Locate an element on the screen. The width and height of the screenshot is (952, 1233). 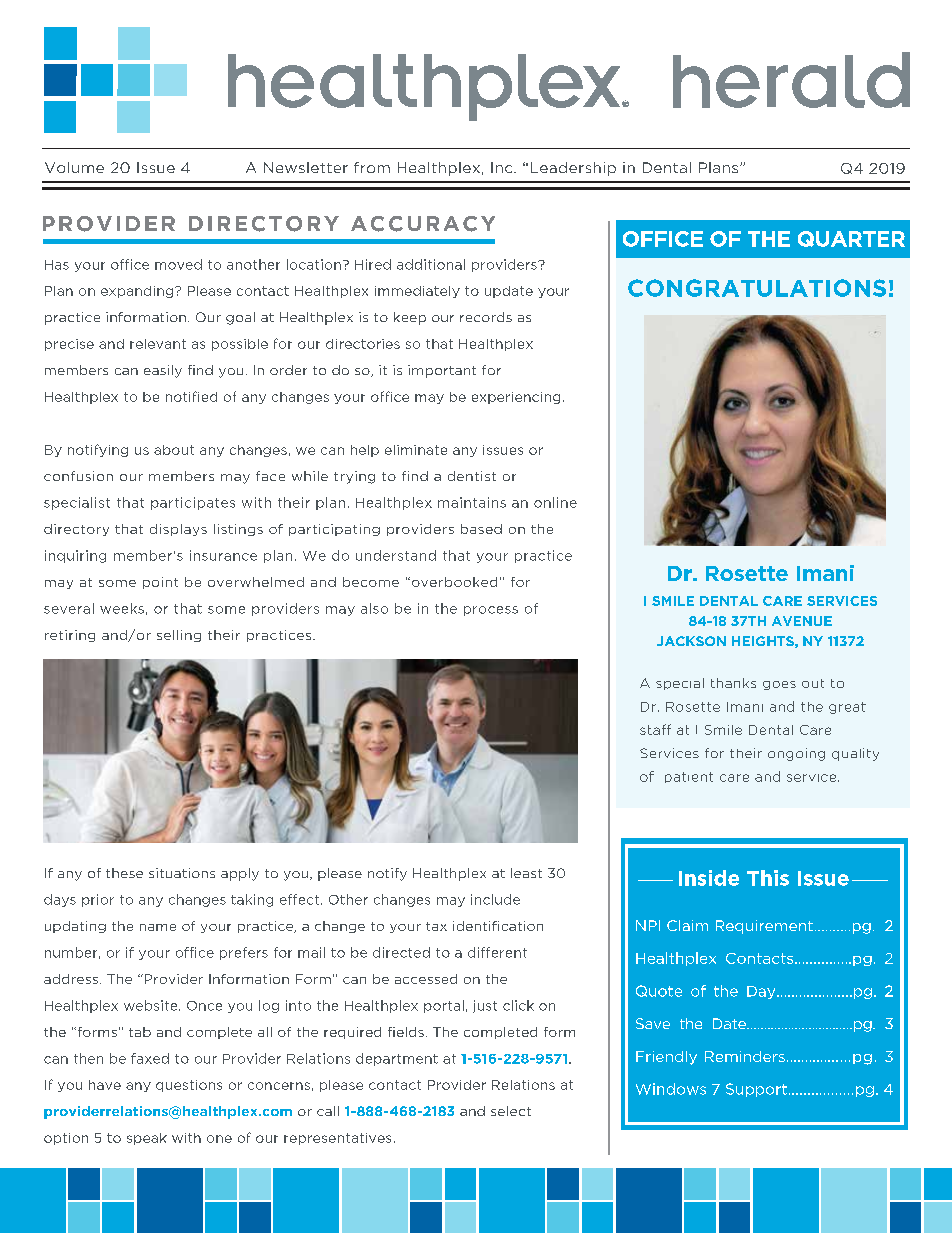
AVENUE is located at coordinates (802, 621).
